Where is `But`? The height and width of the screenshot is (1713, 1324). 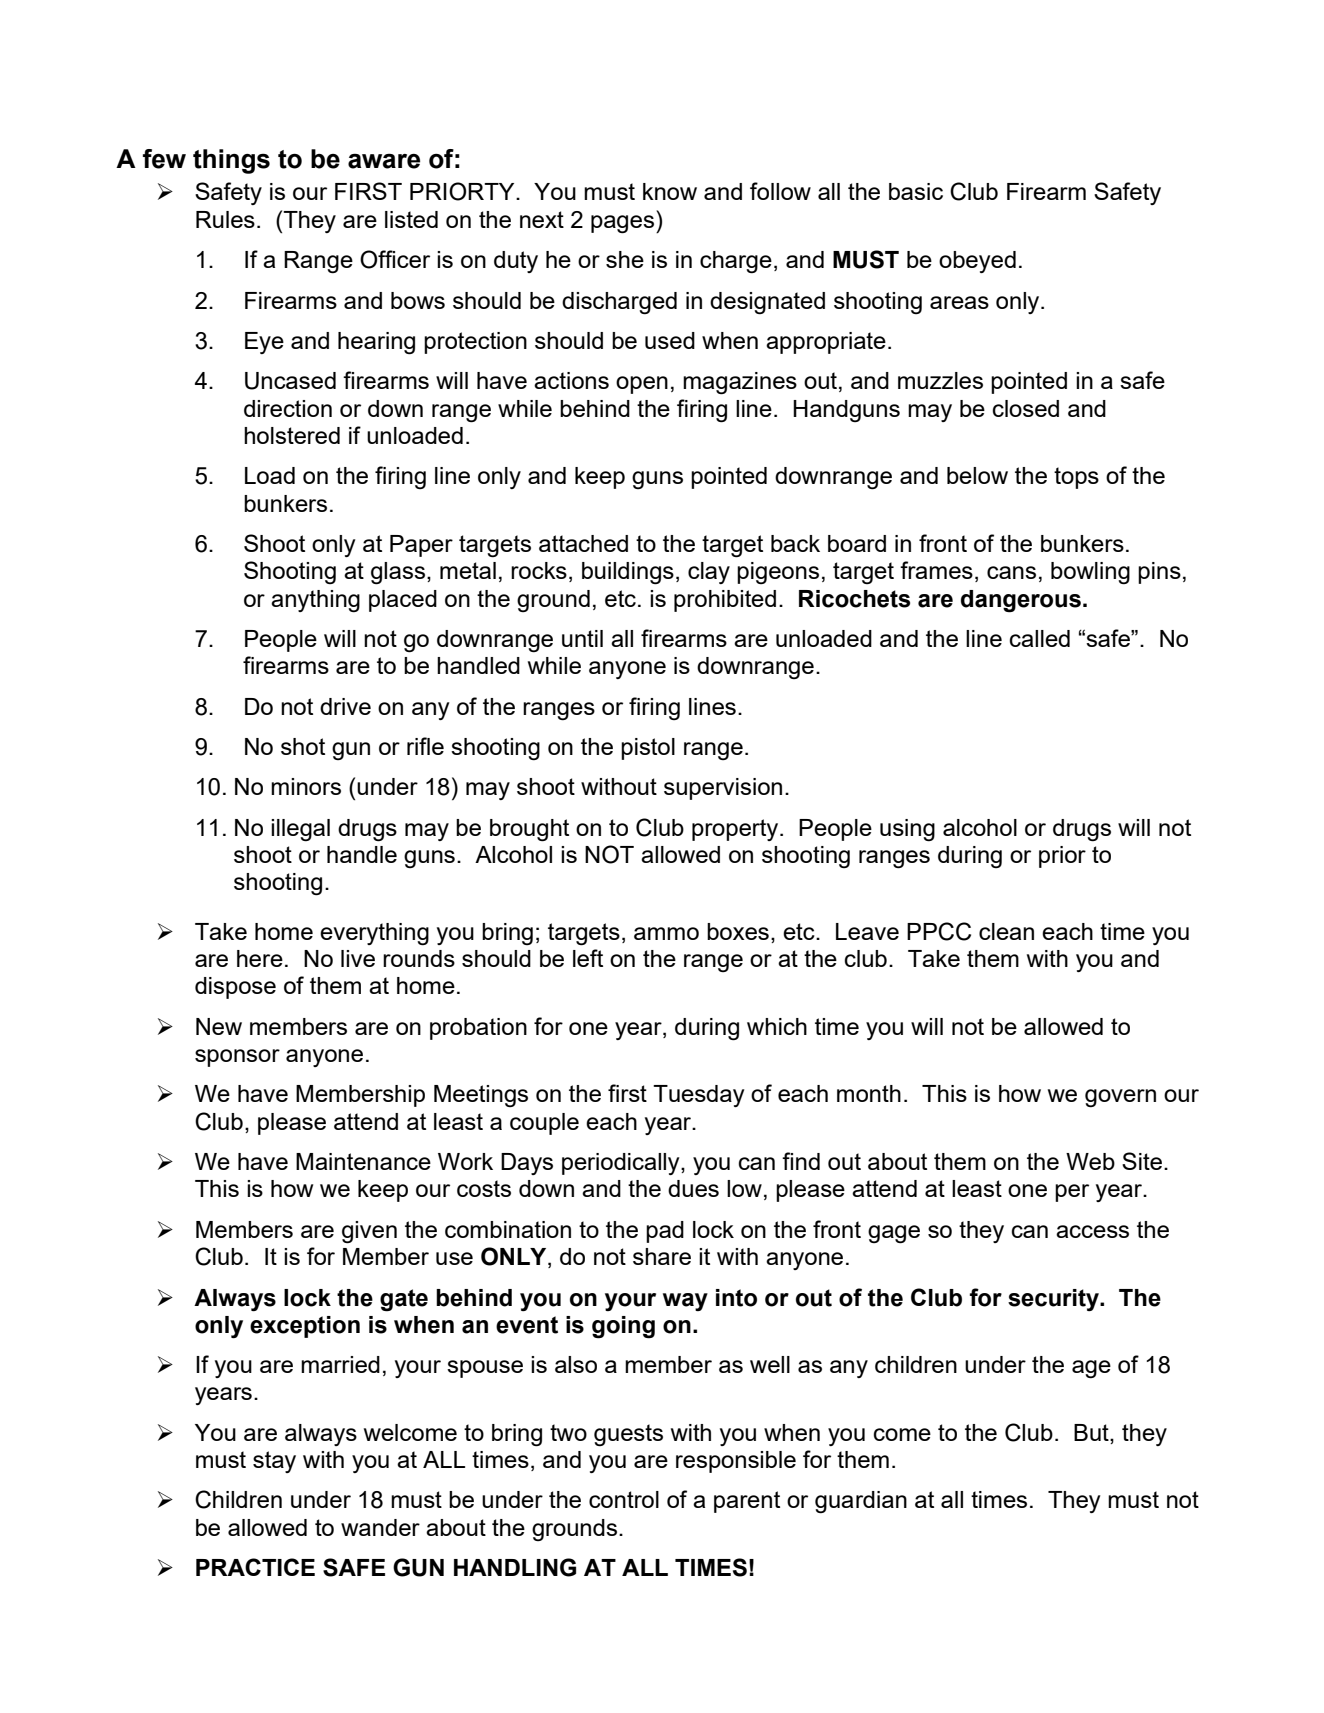 But is located at coordinates (1092, 1432).
